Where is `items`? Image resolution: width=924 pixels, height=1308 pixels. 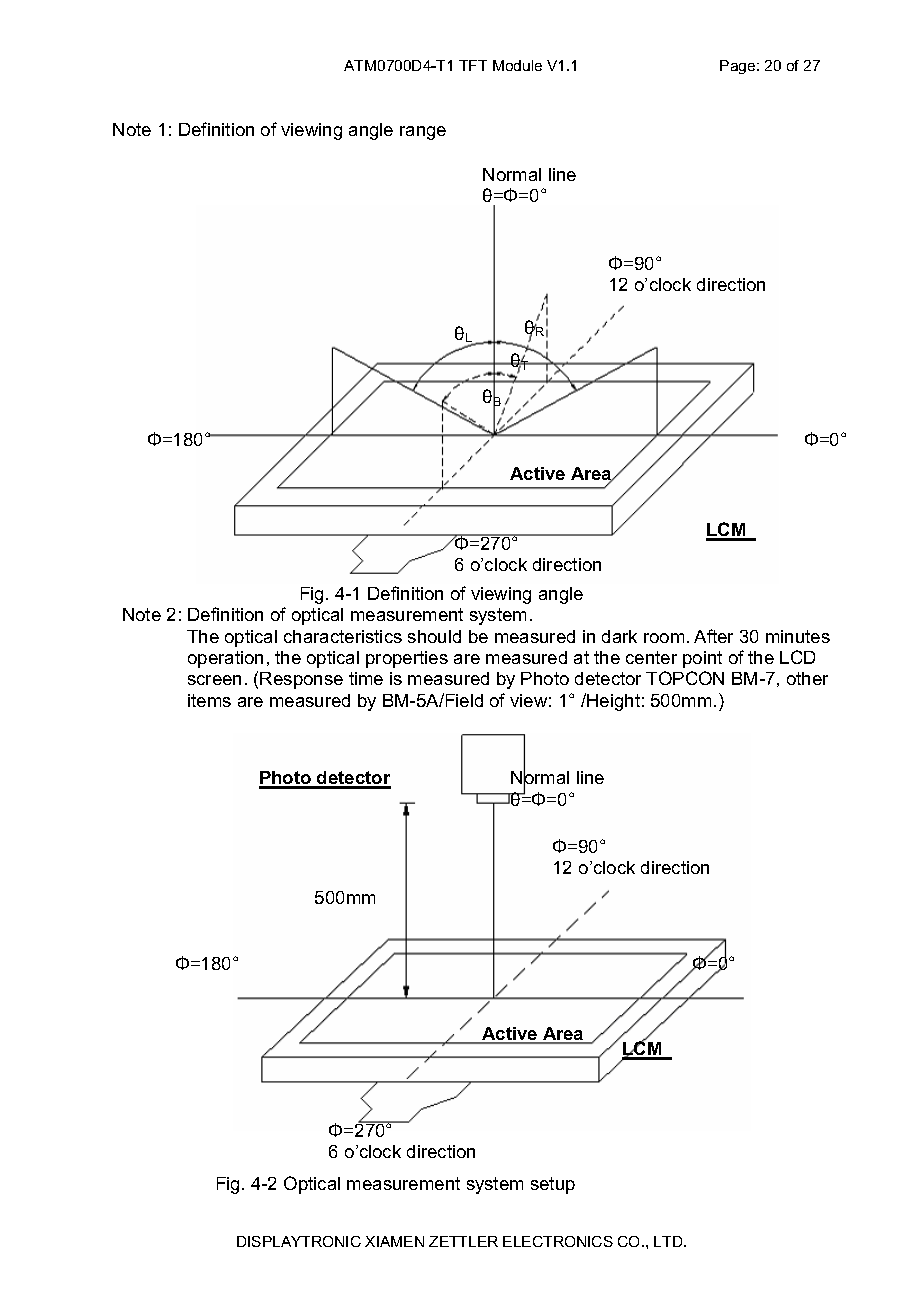
items is located at coordinates (209, 700).
